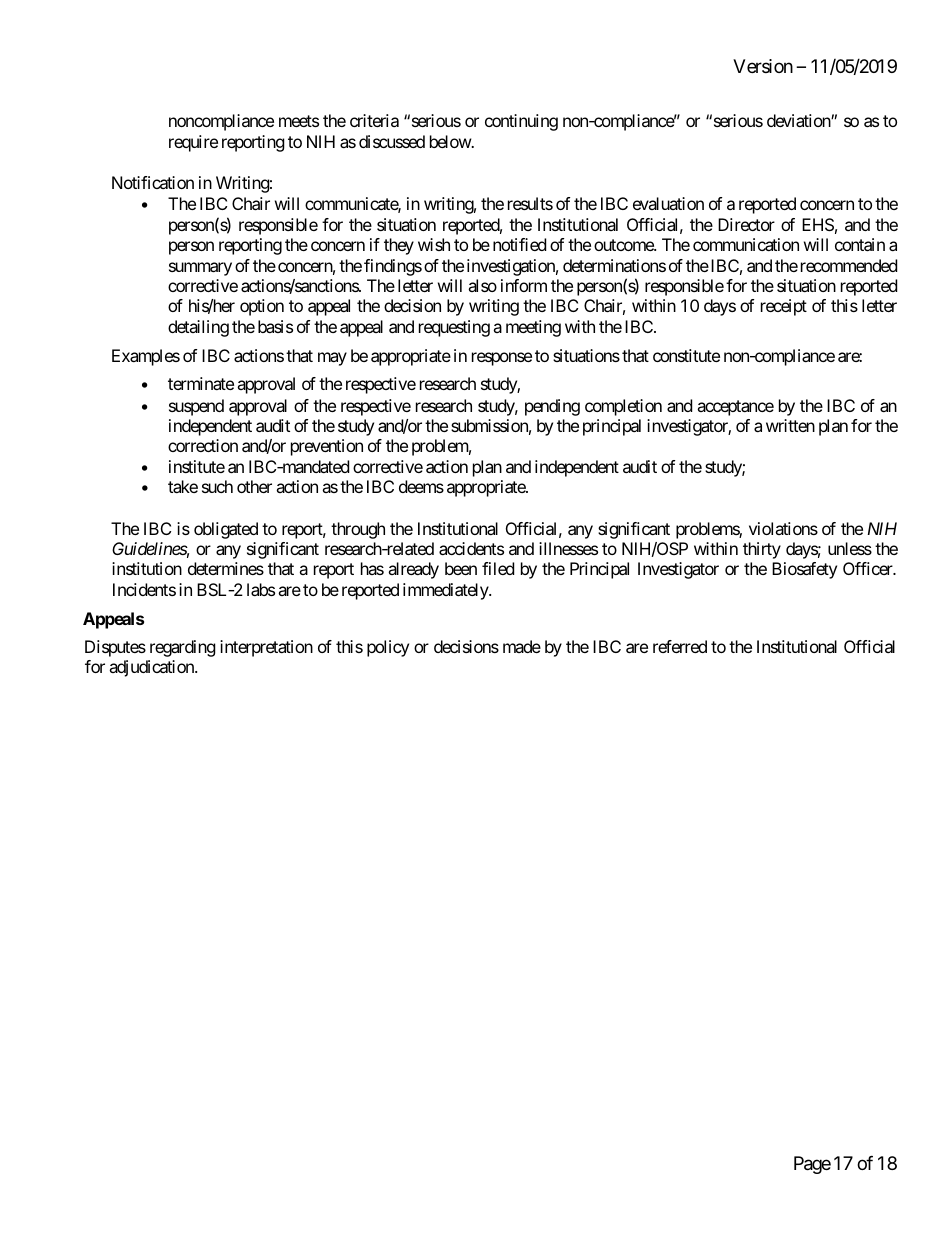 This page has width=952, height=1233. I want to click on Version, so click(763, 66).
